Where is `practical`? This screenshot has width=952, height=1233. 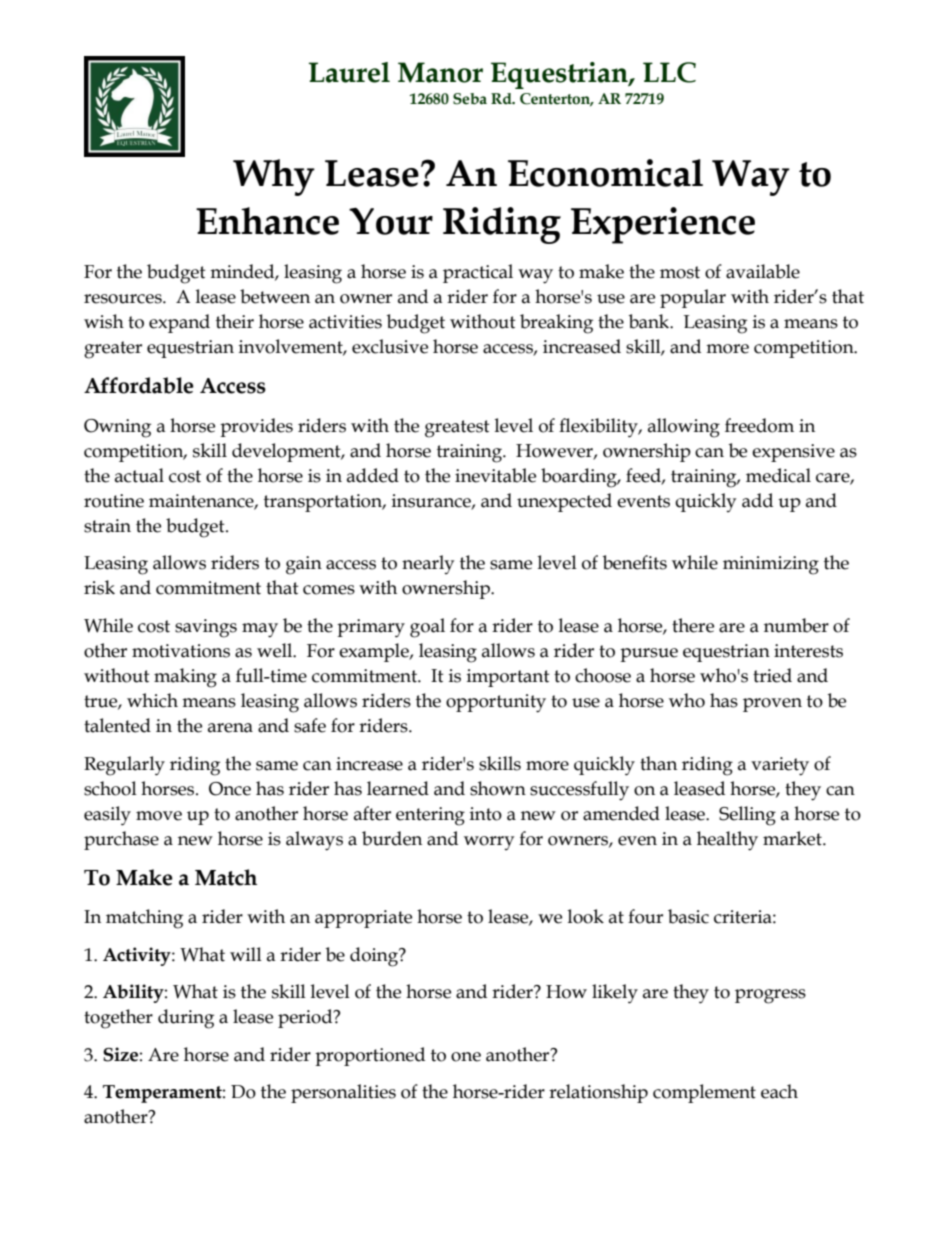 practical is located at coordinates (478, 273).
